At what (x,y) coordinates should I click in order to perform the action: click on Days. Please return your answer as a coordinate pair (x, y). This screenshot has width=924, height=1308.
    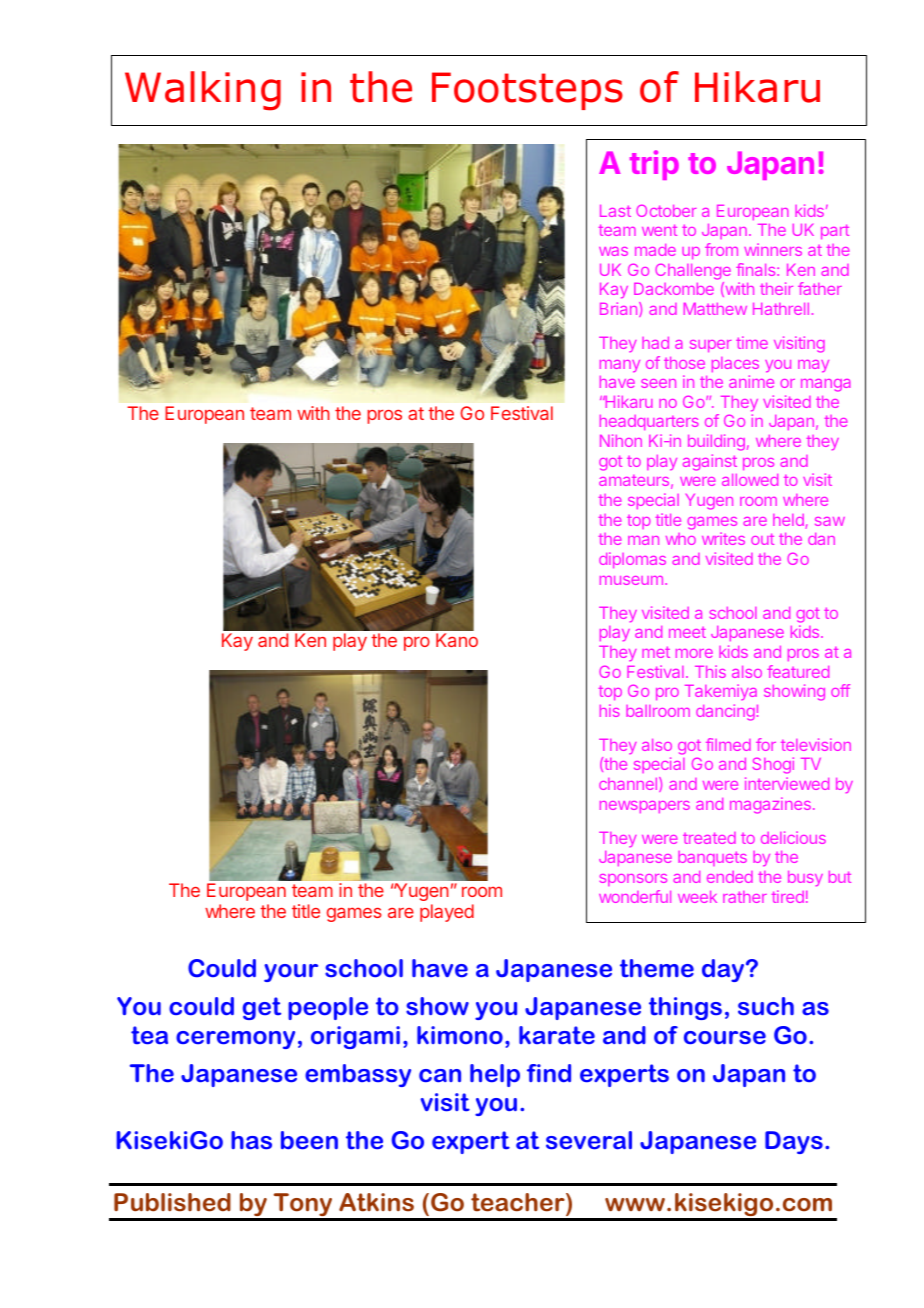
    Looking at the image, I should click on (794, 1142).
